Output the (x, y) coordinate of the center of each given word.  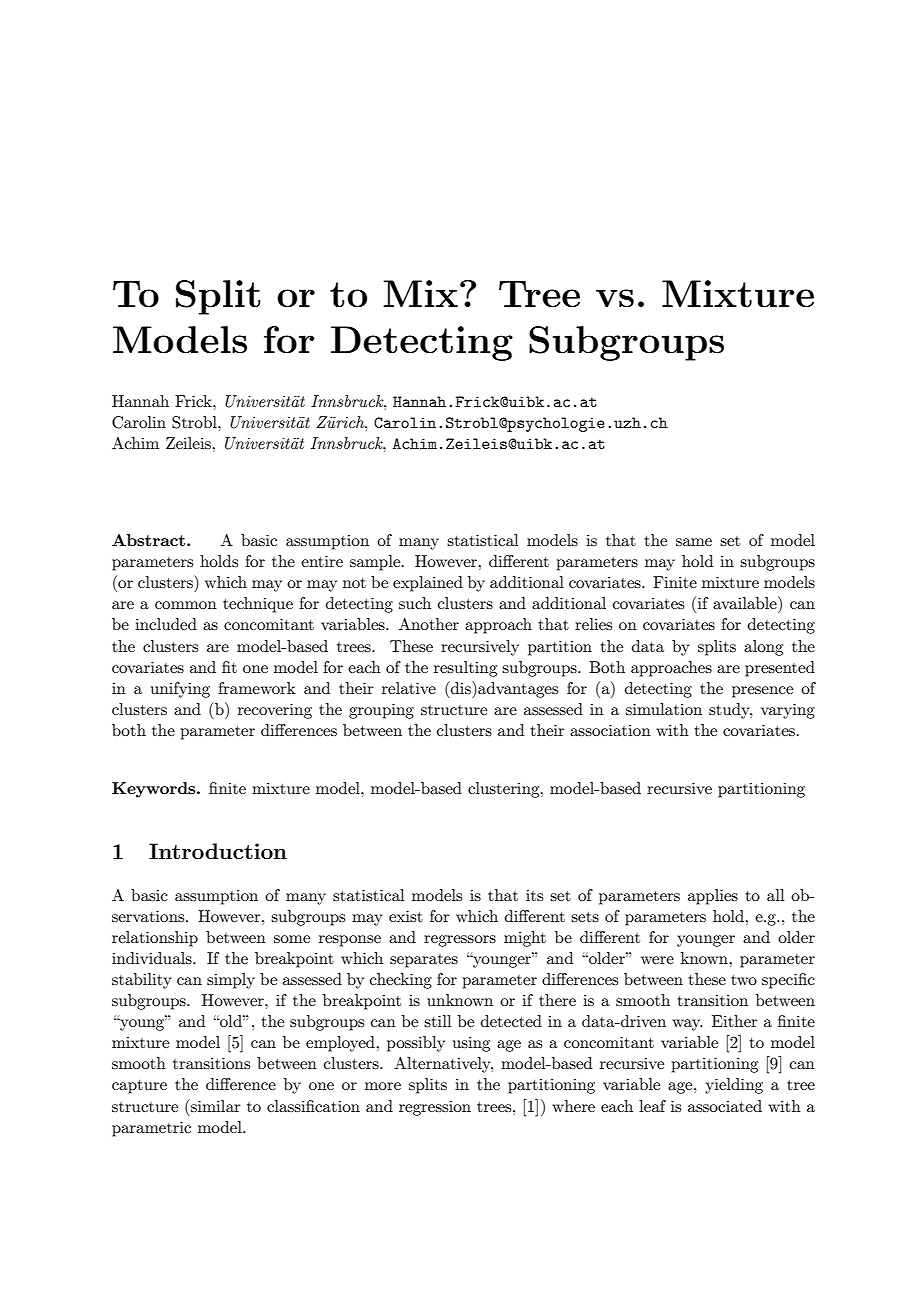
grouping (381, 711)
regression (435, 1108)
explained (428, 584)
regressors (460, 941)
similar (215, 1105)
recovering (275, 711)
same (694, 542)
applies (713, 897)
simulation (664, 709)
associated (725, 1106)
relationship (155, 939)
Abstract (150, 540)
